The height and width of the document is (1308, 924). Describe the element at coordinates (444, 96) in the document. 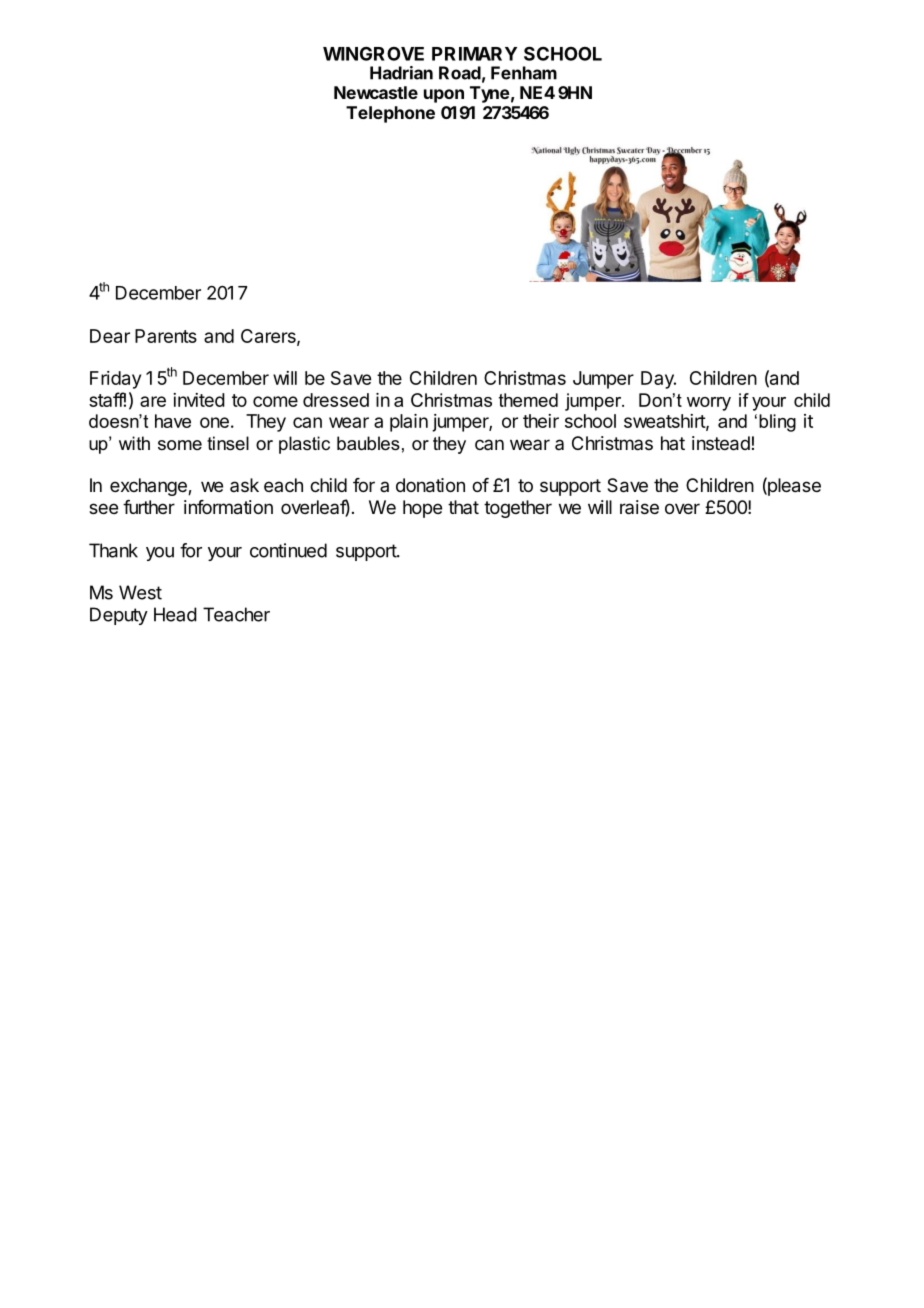

I see `upon` at that location.
